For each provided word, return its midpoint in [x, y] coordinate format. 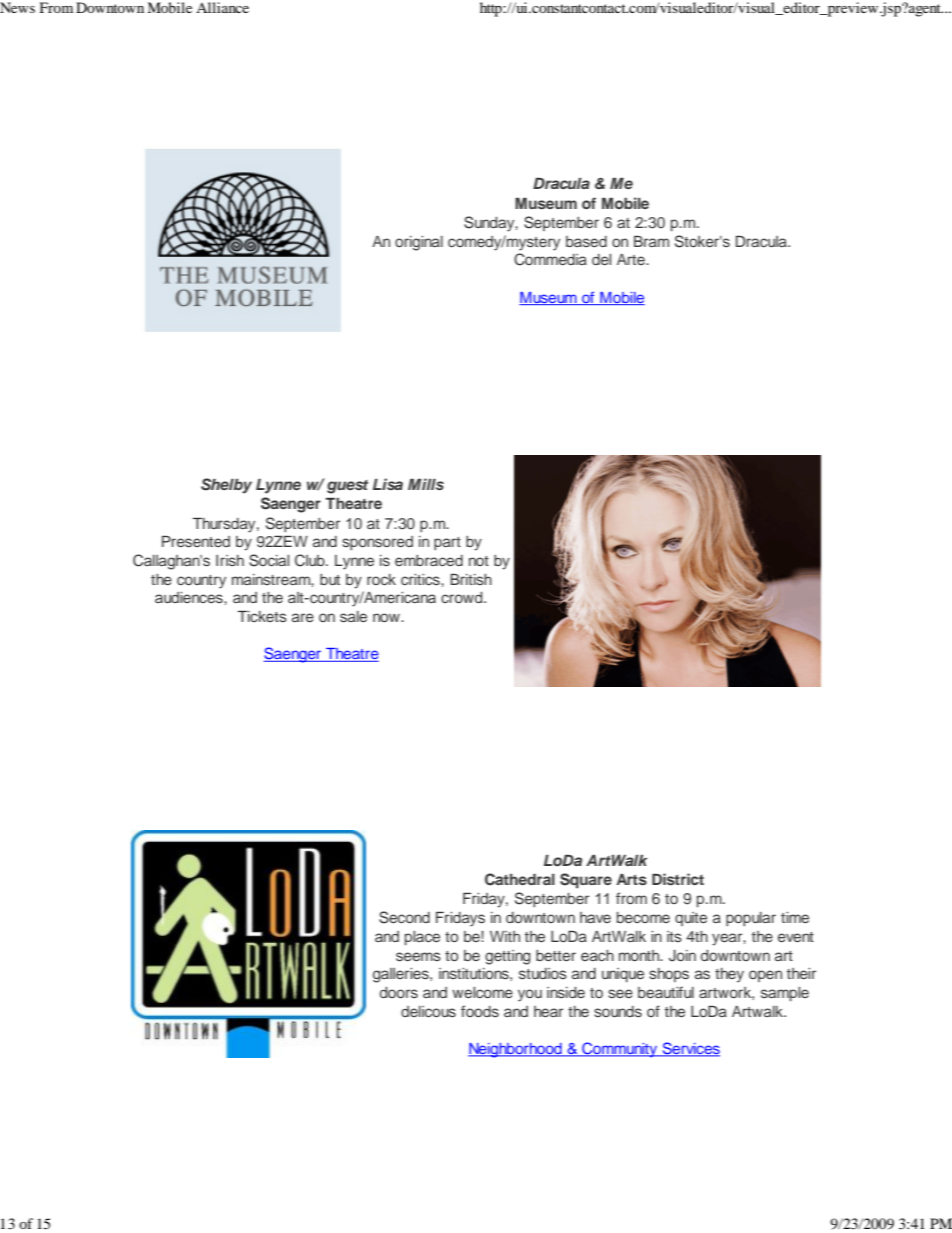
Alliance [222, 7]
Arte [632, 259]
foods [480, 1011]
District [678, 879]
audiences [190, 597]
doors [399, 992]
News [17, 7]
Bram [651, 241]
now [387, 617]
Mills [426, 484]
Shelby [226, 486]
